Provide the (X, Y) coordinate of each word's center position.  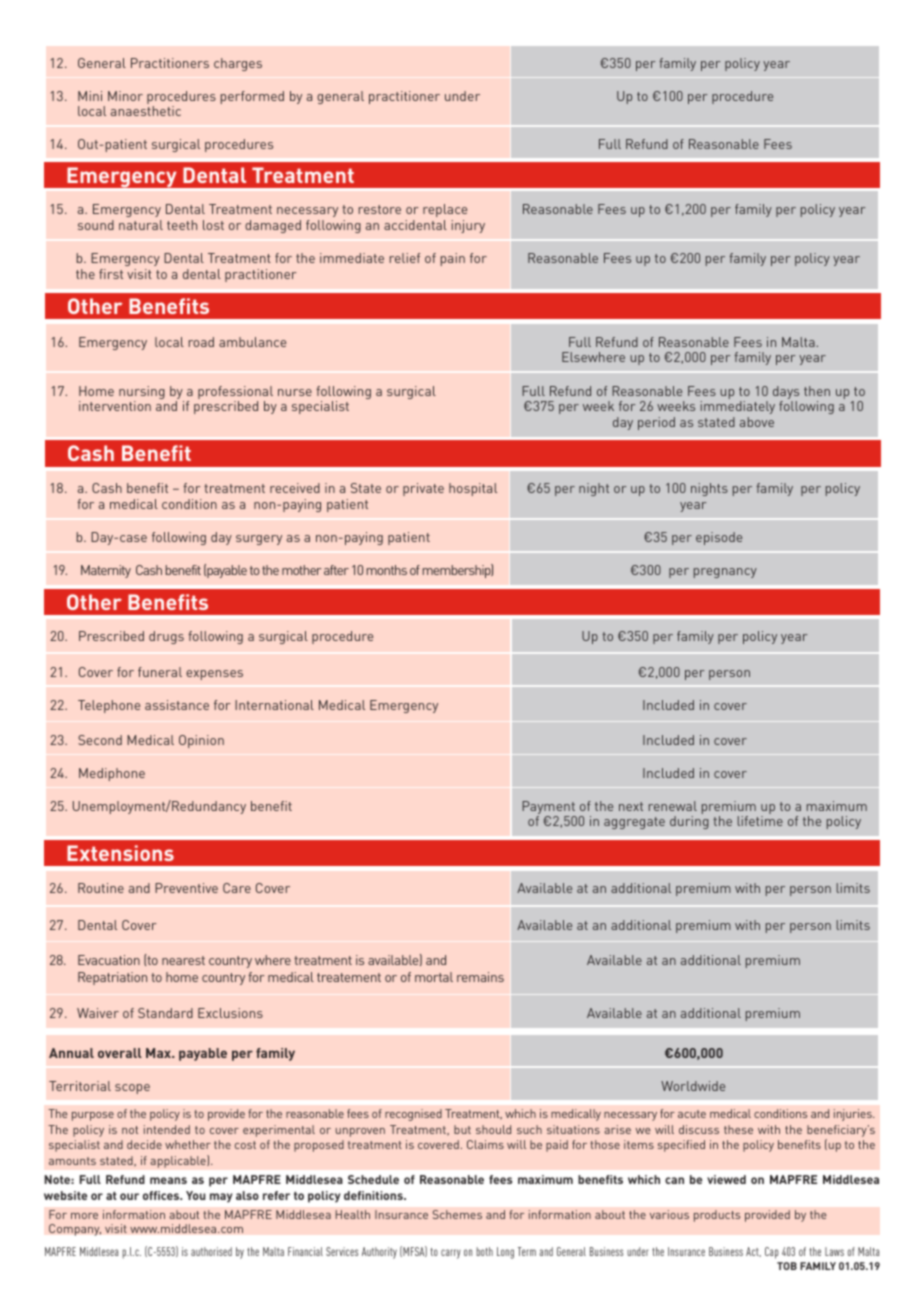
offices (162, 1195)
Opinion (201, 741)
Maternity (106, 571)
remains (480, 977)
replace (445, 210)
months (387, 570)
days (786, 394)
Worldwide (693, 1086)
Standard (165, 1013)
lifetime (760, 821)
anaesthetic (146, 111)
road (201, 342)
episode (719, 538)
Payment (549, 809)
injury (468, 226)
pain (453, 259)
